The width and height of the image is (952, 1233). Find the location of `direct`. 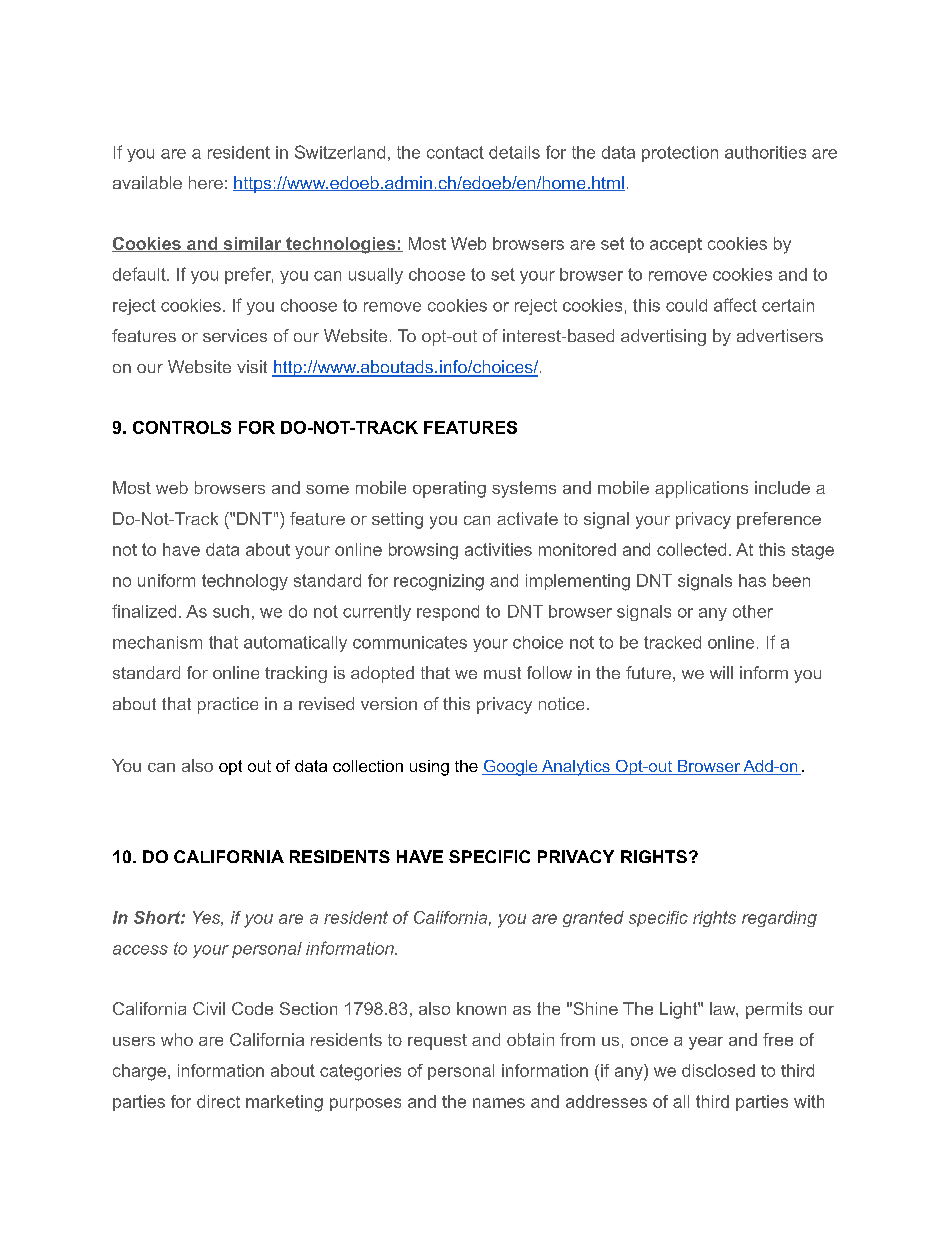

direct is located at coordinates (218, 1101).
